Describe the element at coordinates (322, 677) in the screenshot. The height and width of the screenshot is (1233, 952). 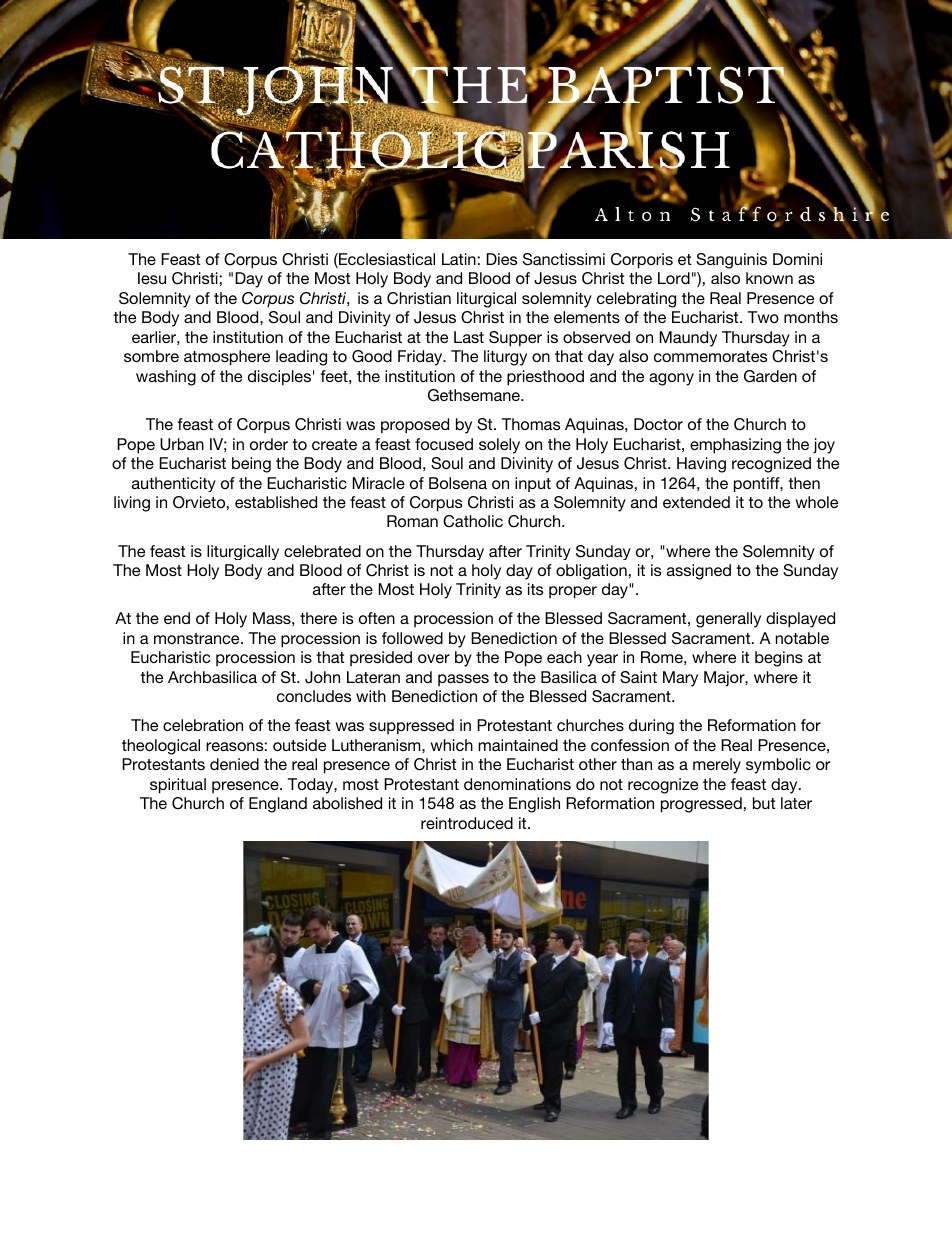
I see `John` at that location.
